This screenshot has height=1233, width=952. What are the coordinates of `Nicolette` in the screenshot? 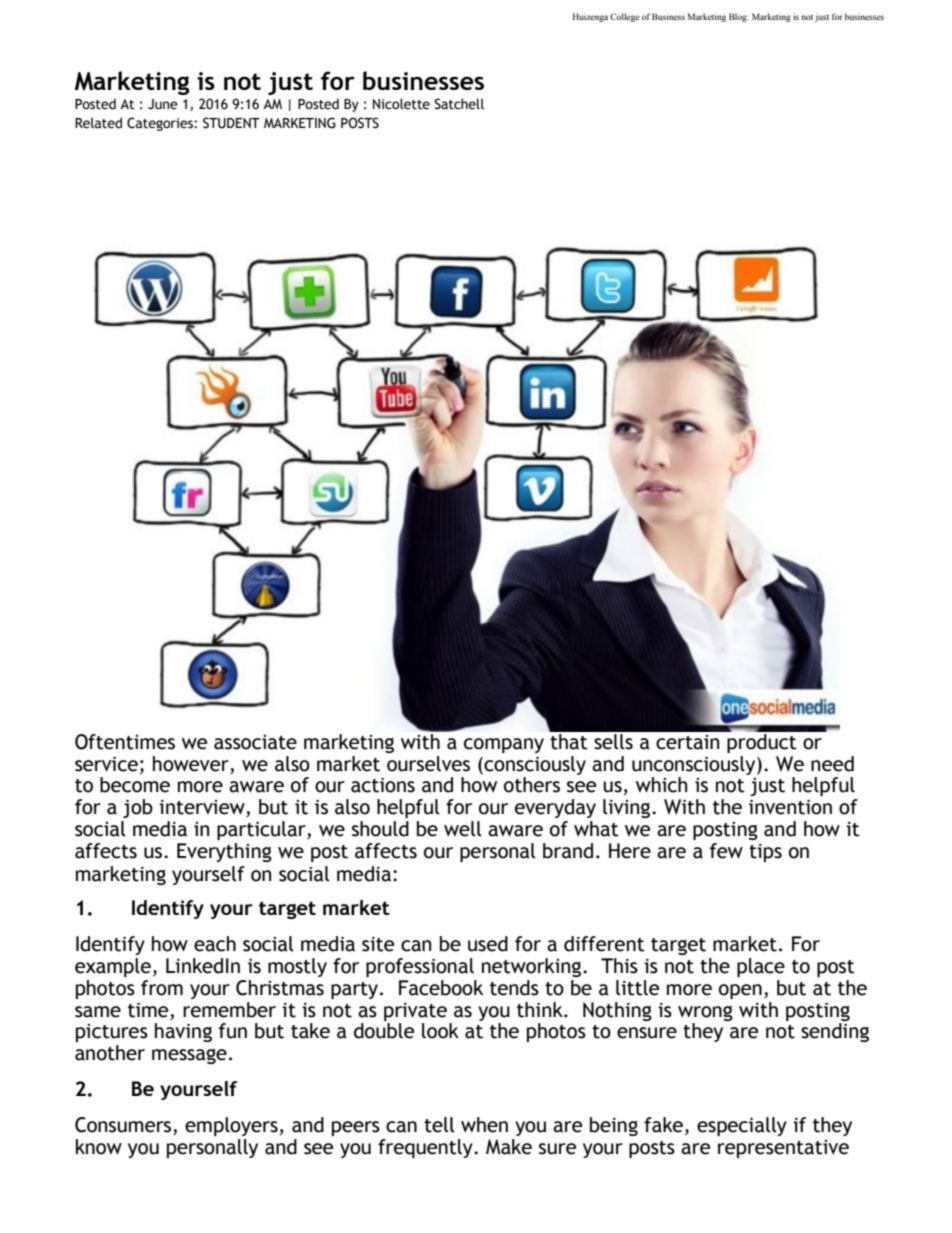 It's located at (401, 104).
